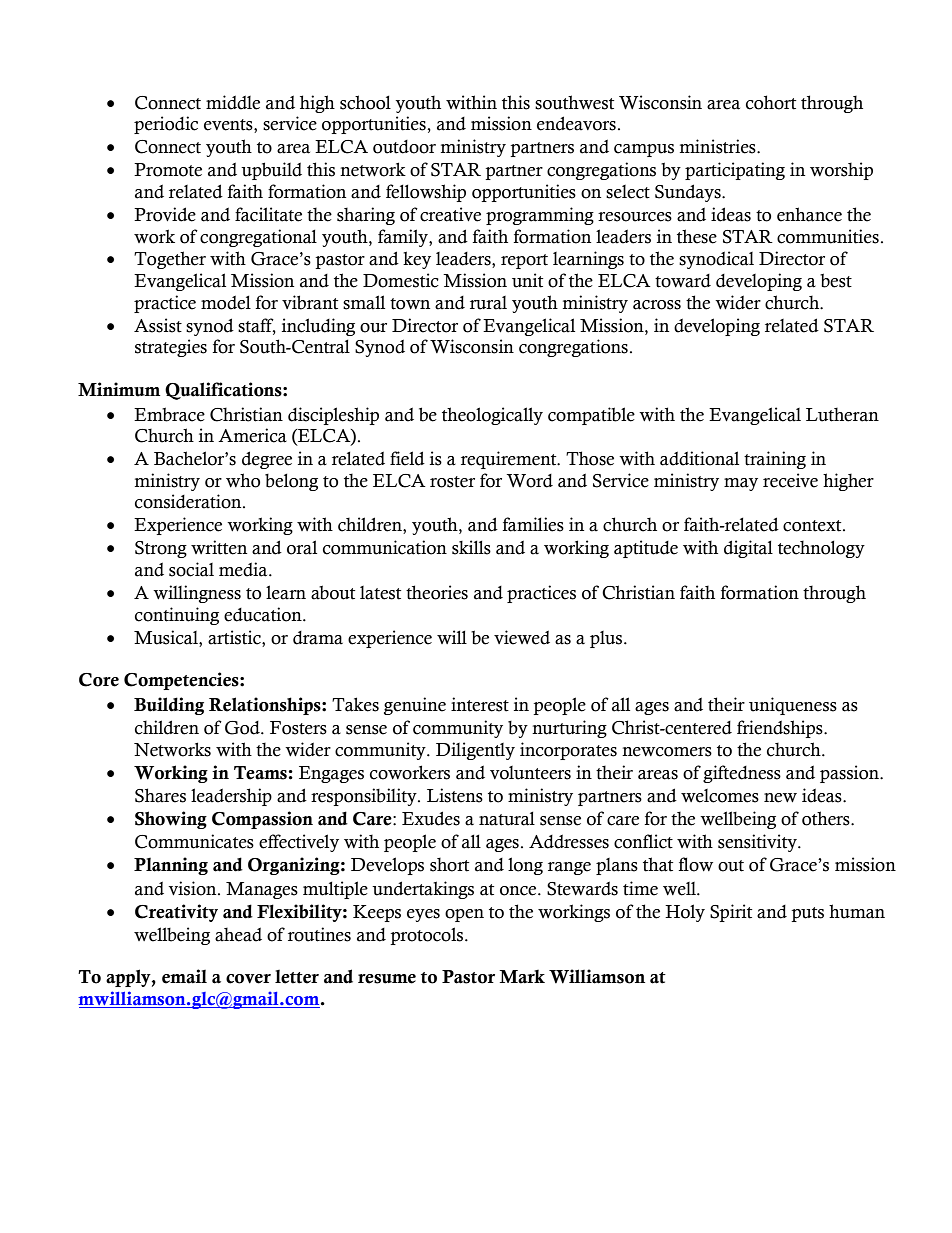 This image has height=1233, width=952. Describe the element at coordinates (166, 125) in the image. I see `periodic` at that location.
